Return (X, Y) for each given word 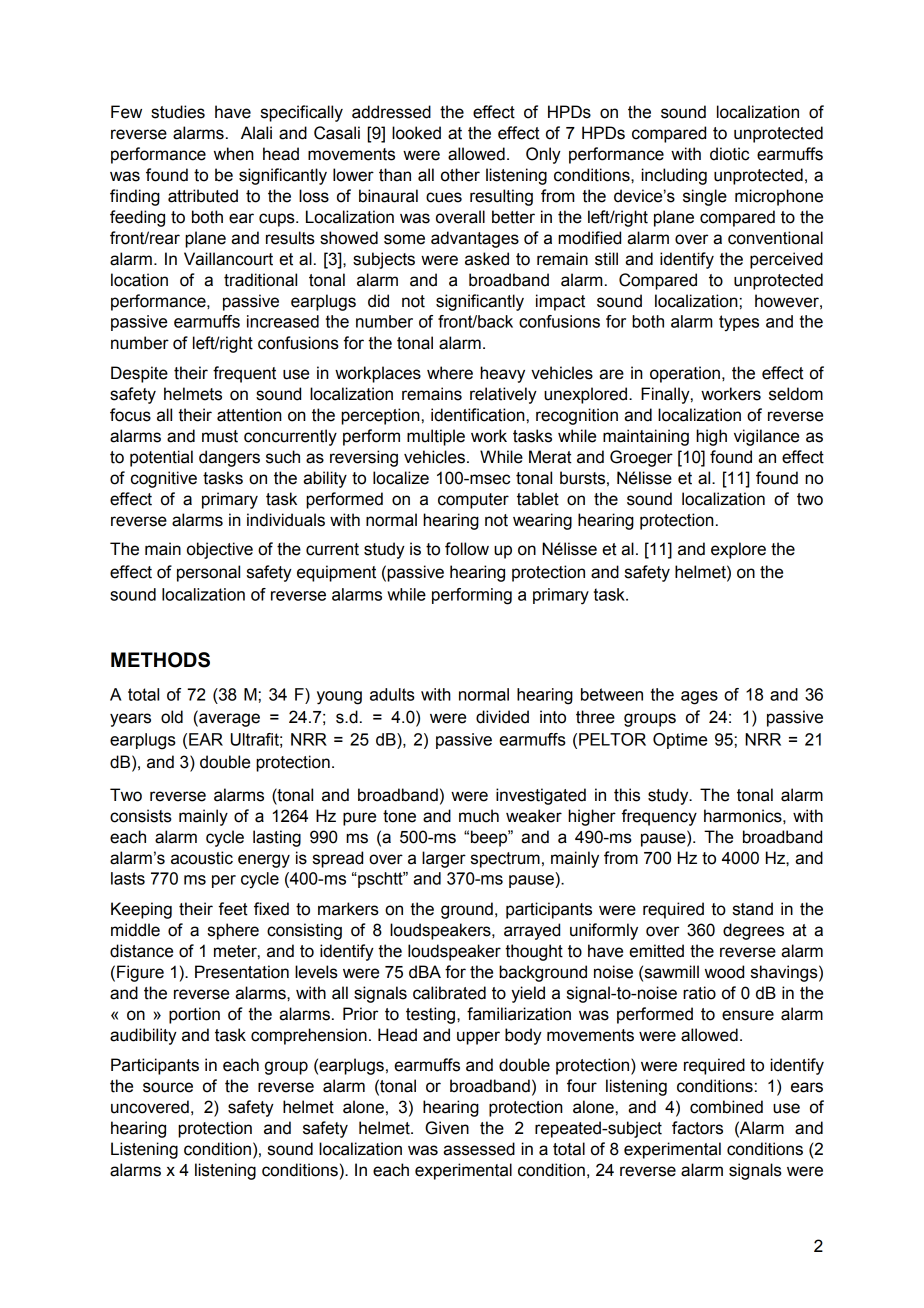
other (460, 175)
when (234, 154)
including (674, 176)
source (168, 1087)
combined (726, 1107)
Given (447, 1128)
